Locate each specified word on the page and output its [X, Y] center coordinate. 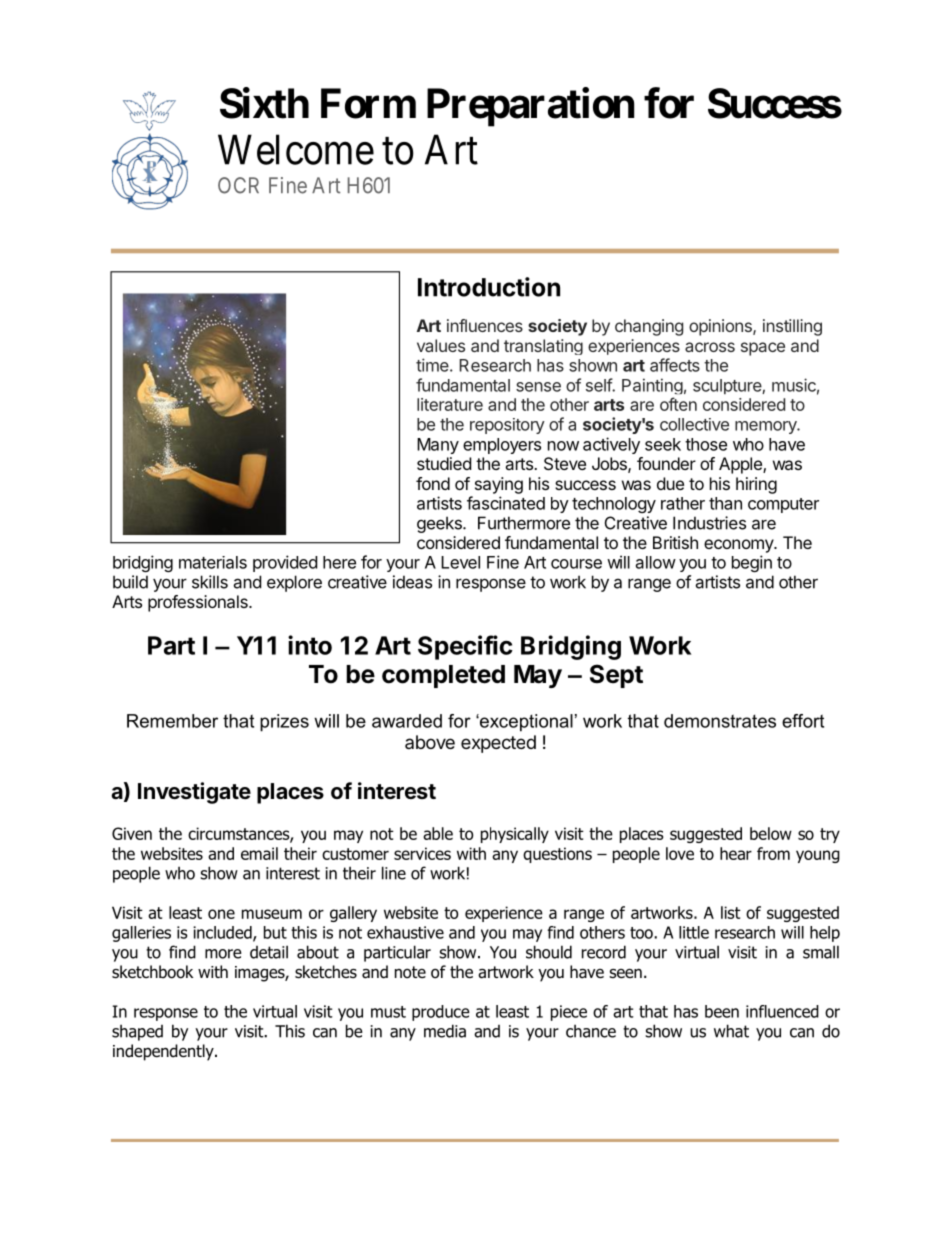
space [763, 349]
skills [210, 582]
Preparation [530, 107]
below [771, 833]
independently [164, 1052]
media [445, 1031]
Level [460, 562]
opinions [721, 327]
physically [515, 835]
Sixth [264, 103]
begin [752, 563]
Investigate [194, 793]
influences [485, 325]
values [441, 345]
